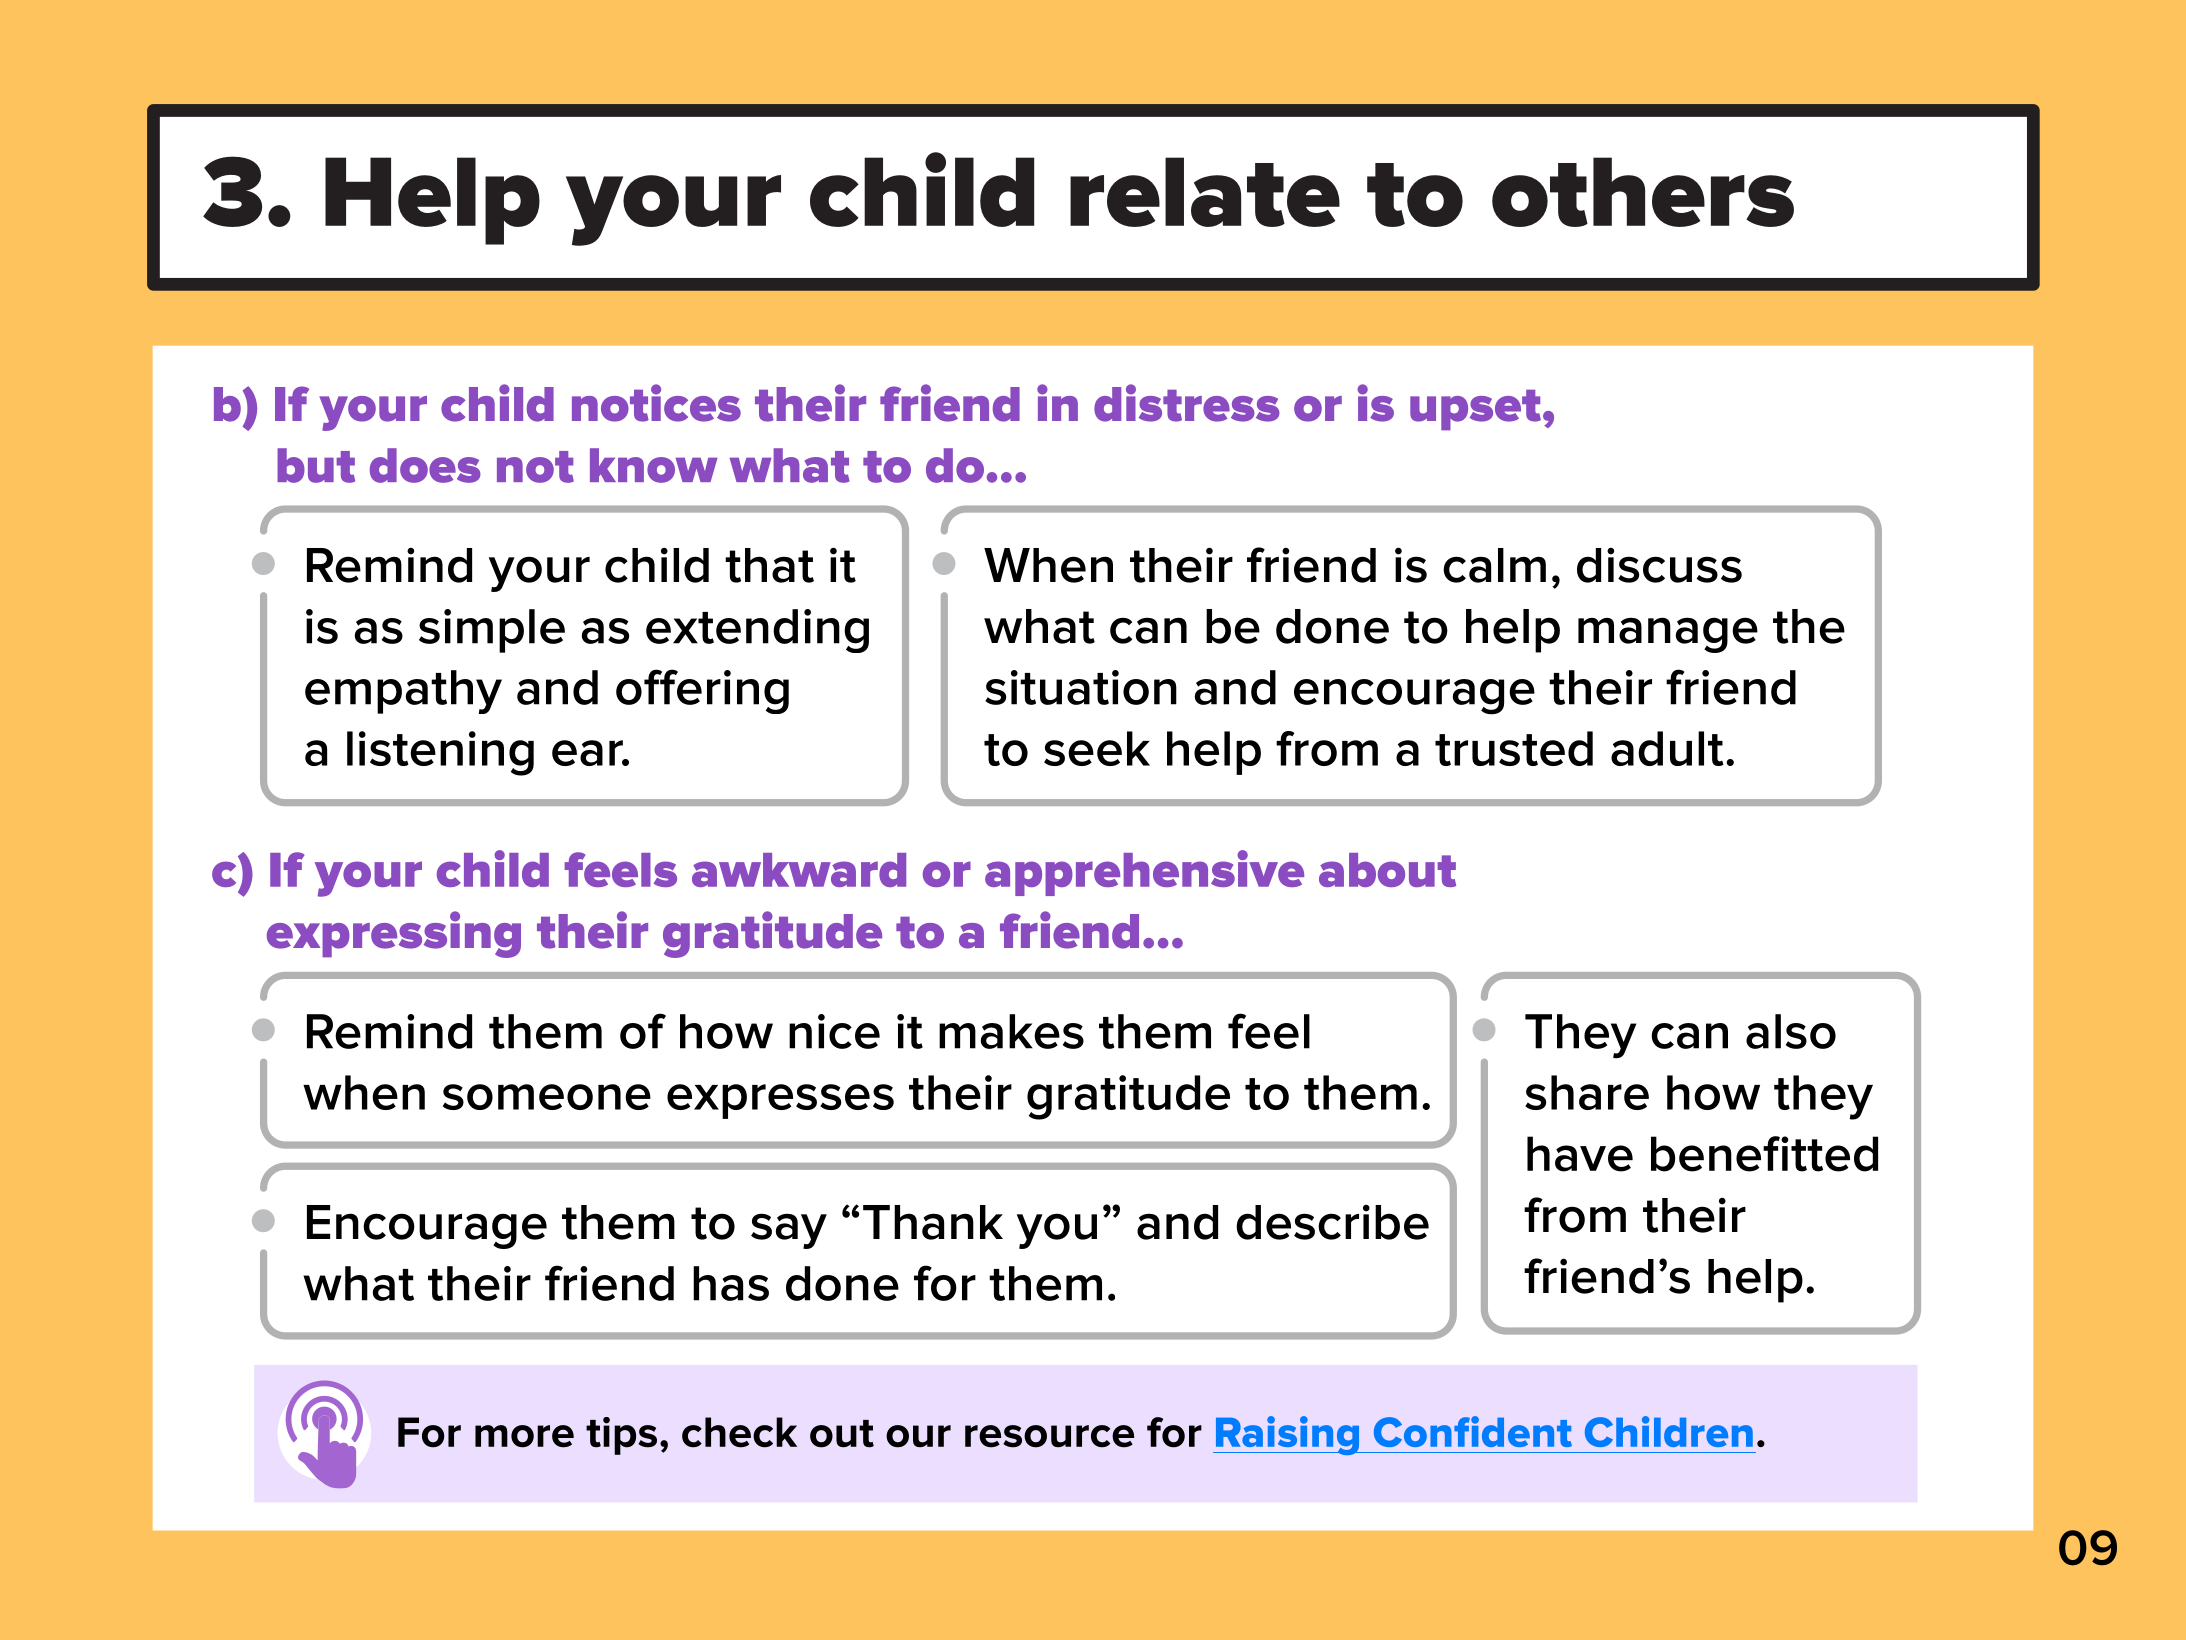  What do you see at coordinates (1011, 1031) in the document?
I see `makes` at bounding box center [1011, 1031].
